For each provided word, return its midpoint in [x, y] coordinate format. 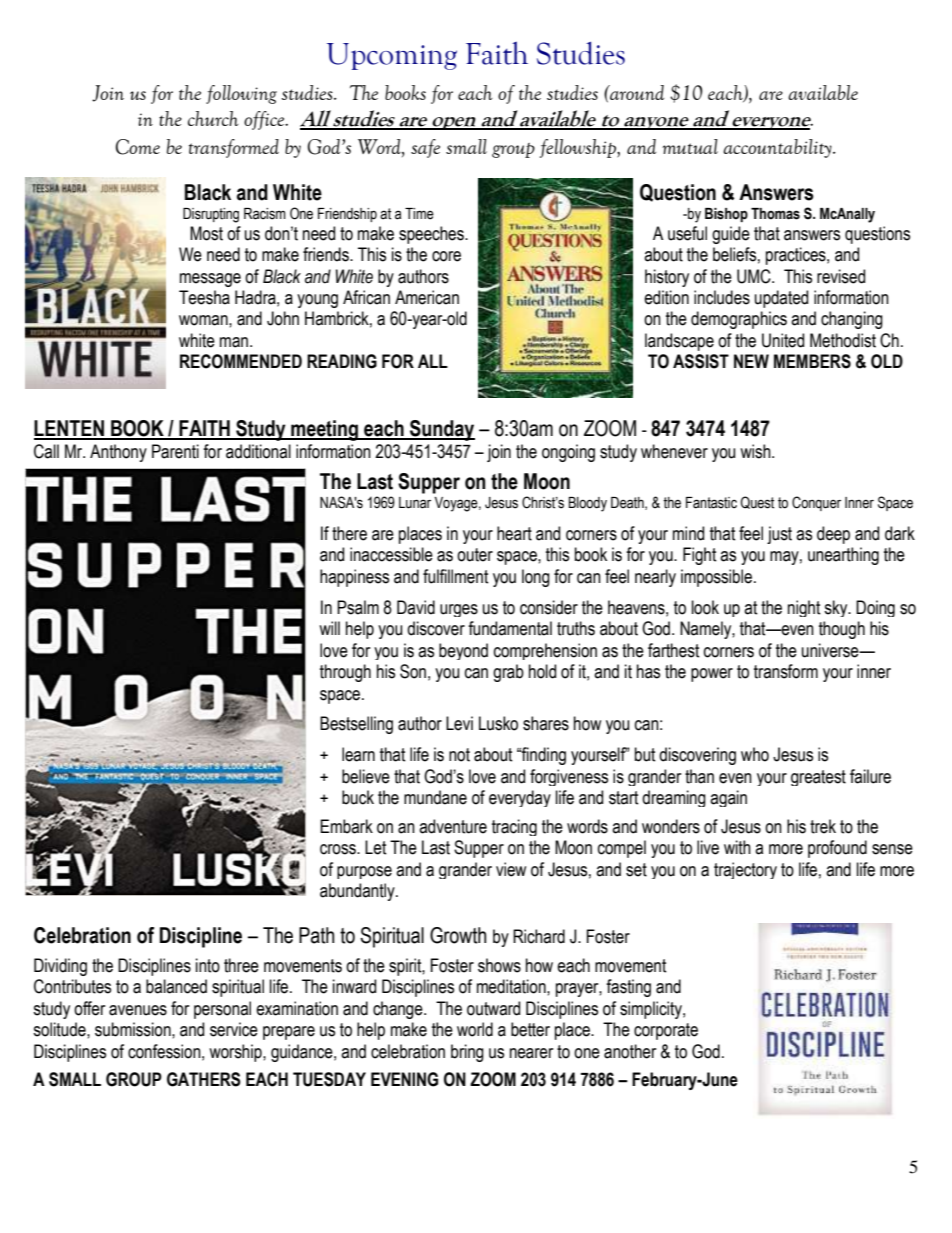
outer [475, 555]
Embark [346, 826]
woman [204, 320]
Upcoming [392, 56]
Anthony [118, 453]
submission [134, 1029]
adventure [453, 826]
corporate [666, 1031]
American [427, 297]
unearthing [843, 556]
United [783, 340]
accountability [778, 148]
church [213, 118]
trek [823, 826]
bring [467, 1053]
